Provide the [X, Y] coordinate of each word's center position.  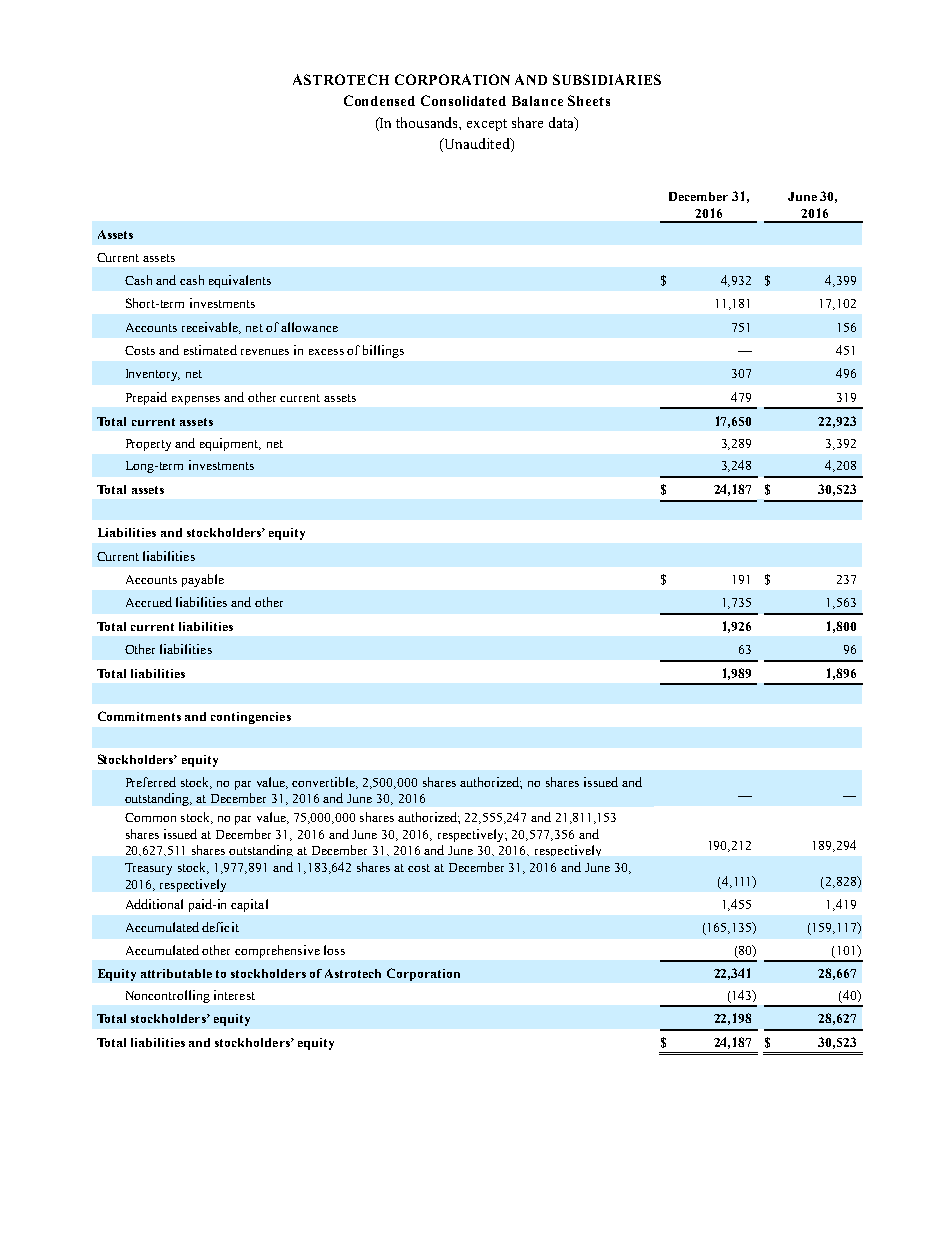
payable [203, 580]
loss [334, 950]
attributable [176, 973]
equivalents [240, 281]
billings [383, 351]
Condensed [379, 100]
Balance [537, 101]
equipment [230, 444]
